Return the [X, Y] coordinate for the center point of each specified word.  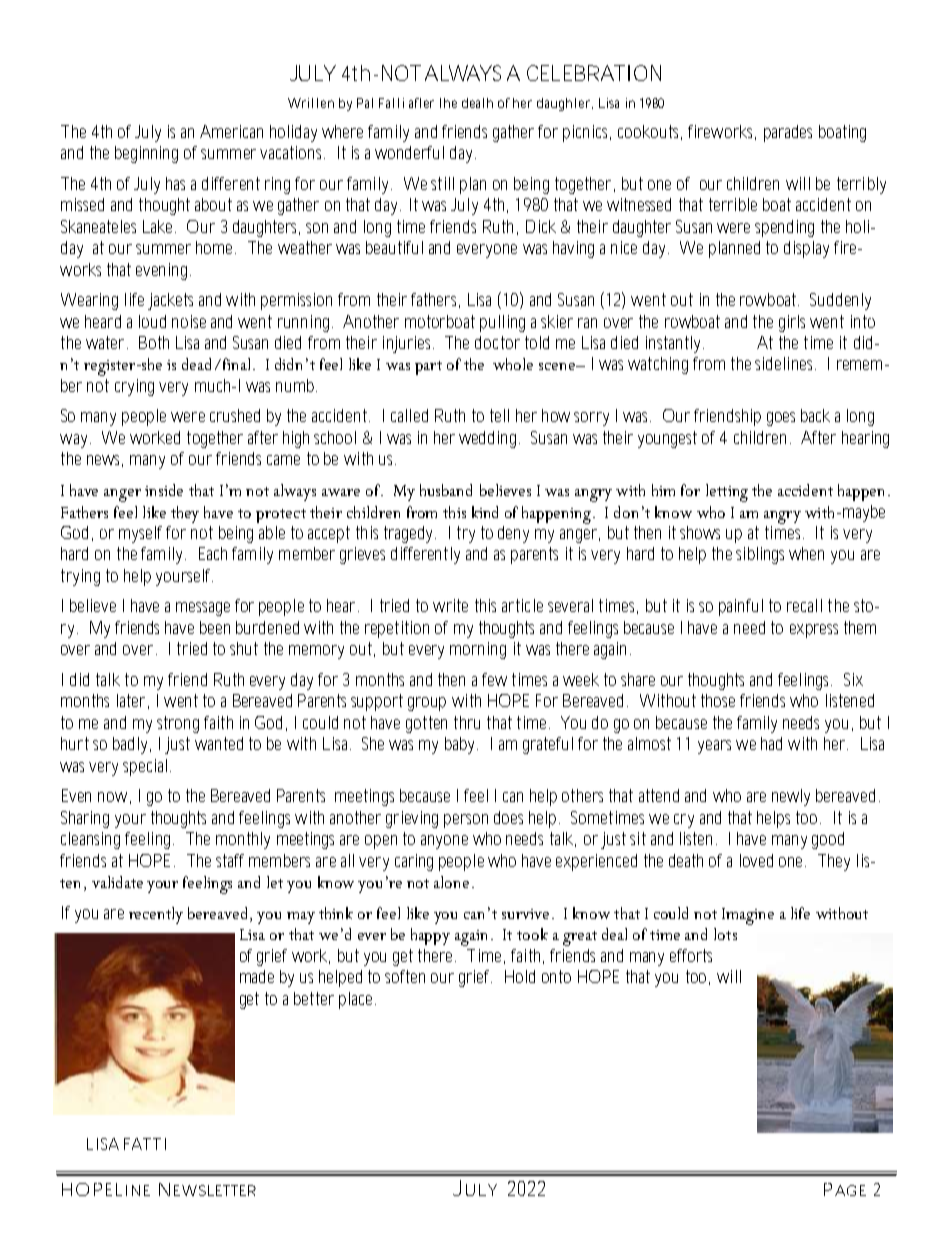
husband [446, 490]
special [145, 767]
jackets [170, 301]
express [814, 631]
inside [164, 490]
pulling [502, 323]
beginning [146, 154]
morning [478, 650]
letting [727, 493]
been [215, 627]
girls [792, 323]
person [466, 821]
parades [788, 133]
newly [791, 797]
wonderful [409, 152]
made [257, 976]
